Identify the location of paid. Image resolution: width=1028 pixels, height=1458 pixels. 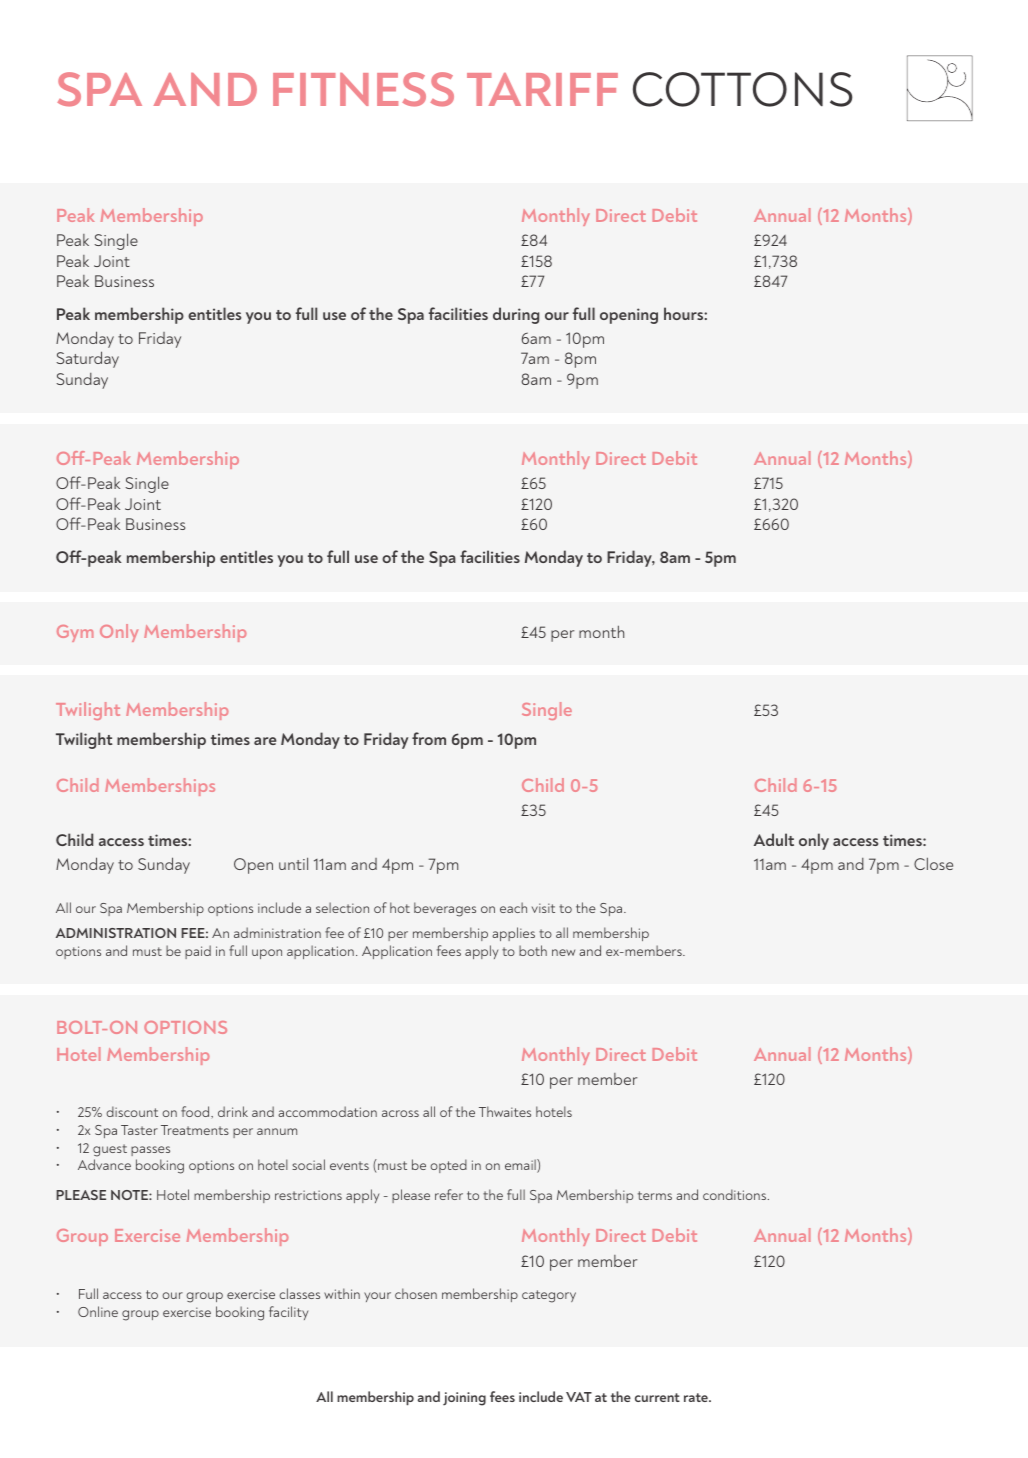
(198, 952).
